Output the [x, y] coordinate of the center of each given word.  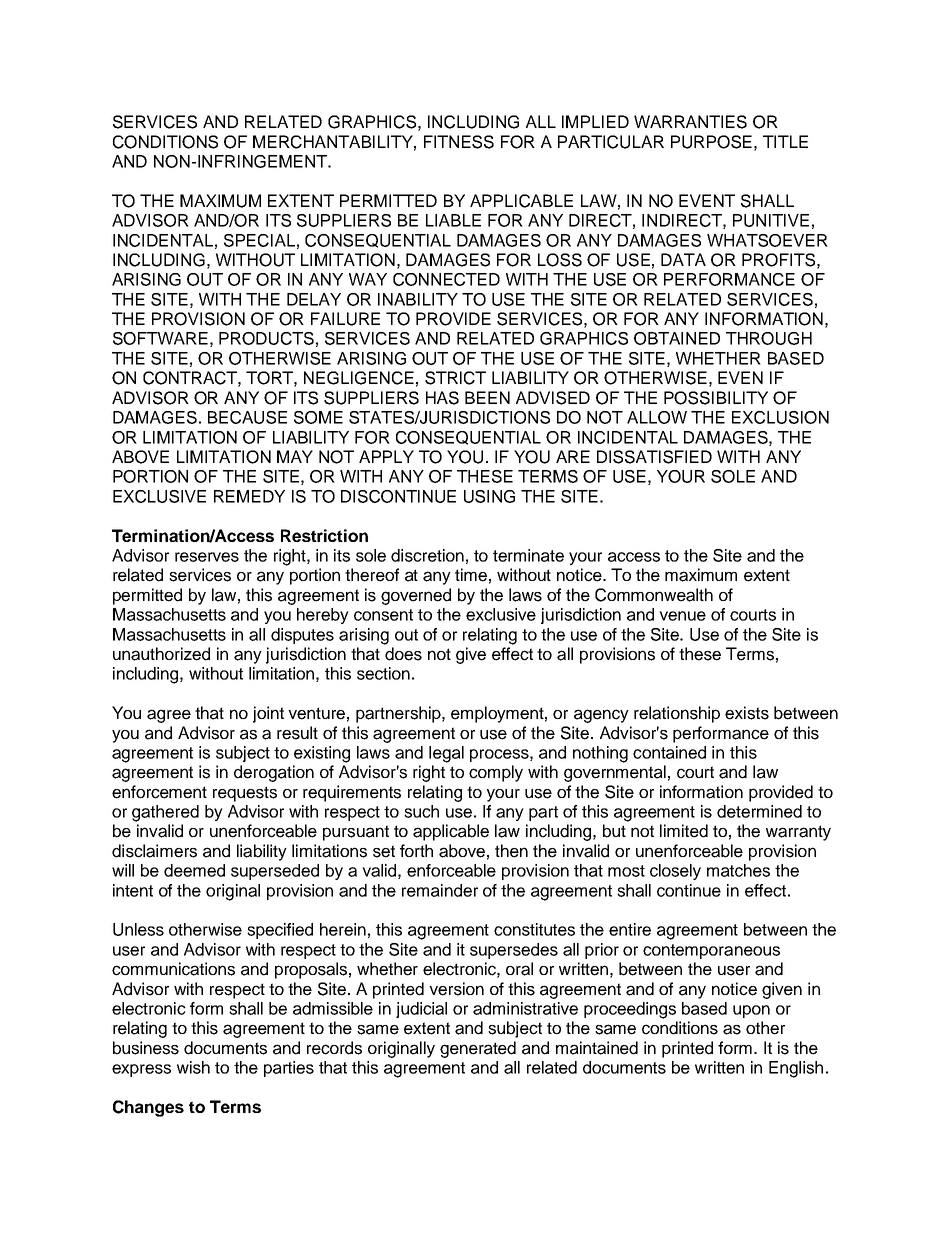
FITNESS [459, 142]
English [796, 1069]
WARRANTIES [690, 122]
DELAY [314, 299]
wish [193, 1067]
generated [478, 1049]
